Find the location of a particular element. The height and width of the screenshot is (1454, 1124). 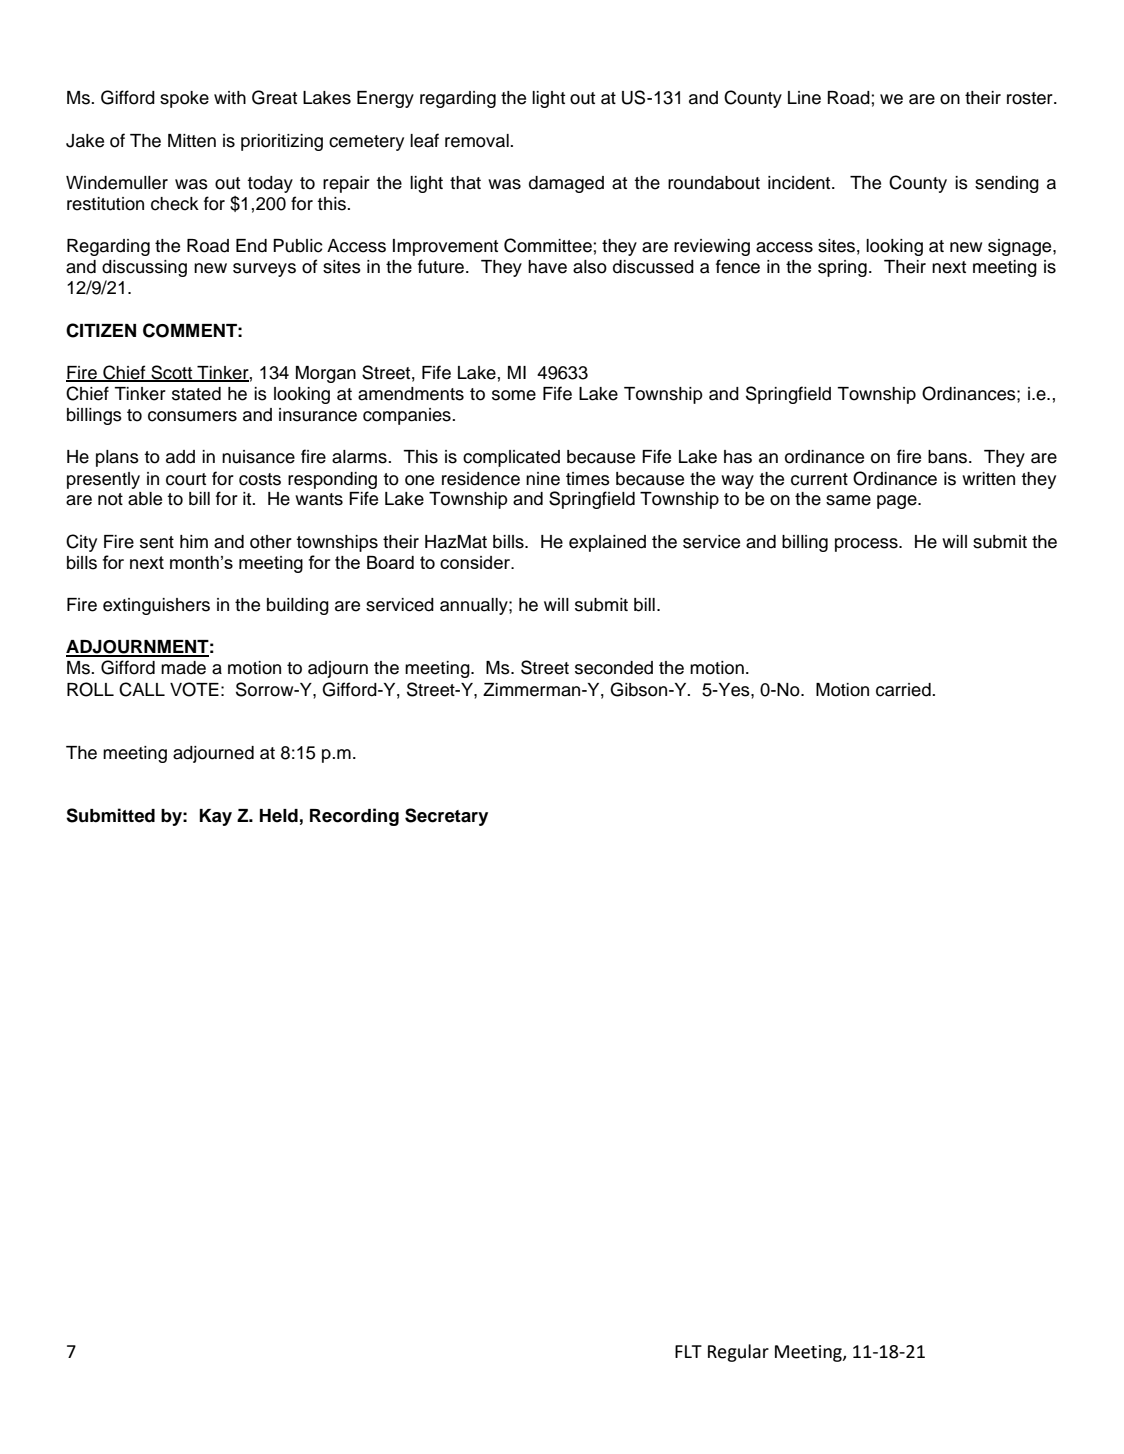

carried is located at coordinates (904, 690).
